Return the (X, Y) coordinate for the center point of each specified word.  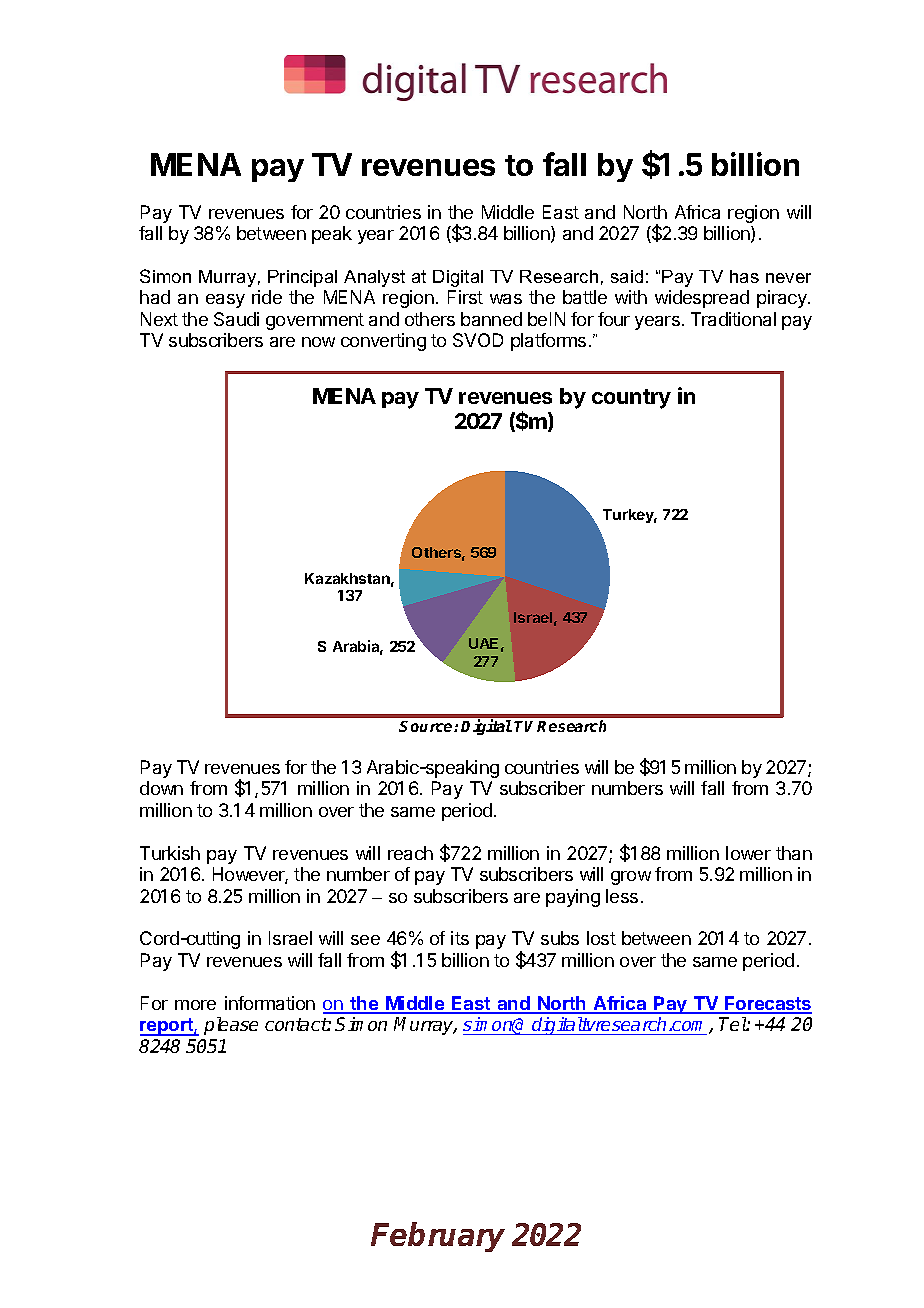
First (465, 297)
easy (225, 301)
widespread (702, 299)
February (438, 1237)
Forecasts (767, 1004)
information (270, 1003)
